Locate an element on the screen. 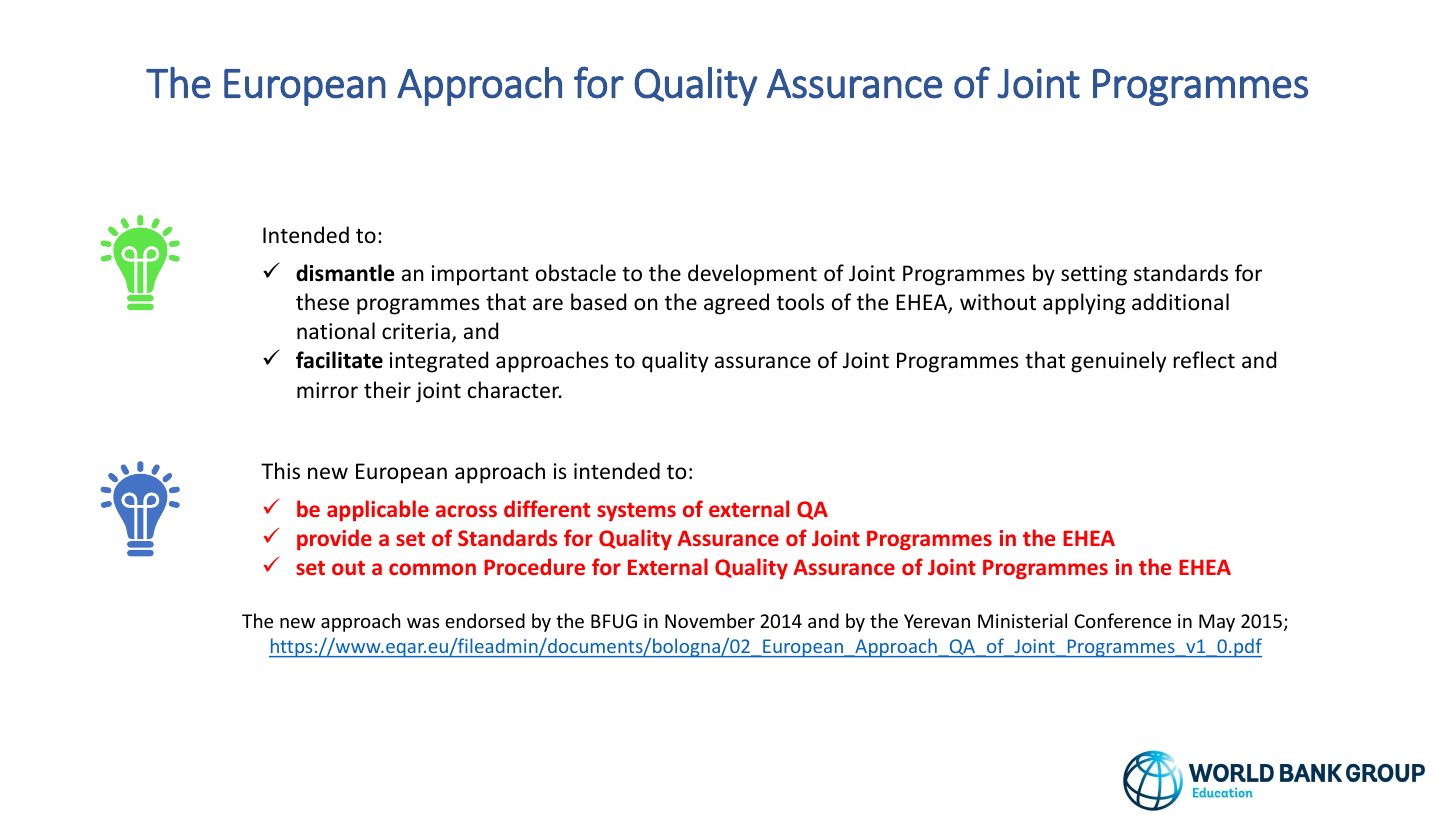 Image resolution: width=1456 pixels, height=819 pixels. was is located at coordinates (423, 623).
